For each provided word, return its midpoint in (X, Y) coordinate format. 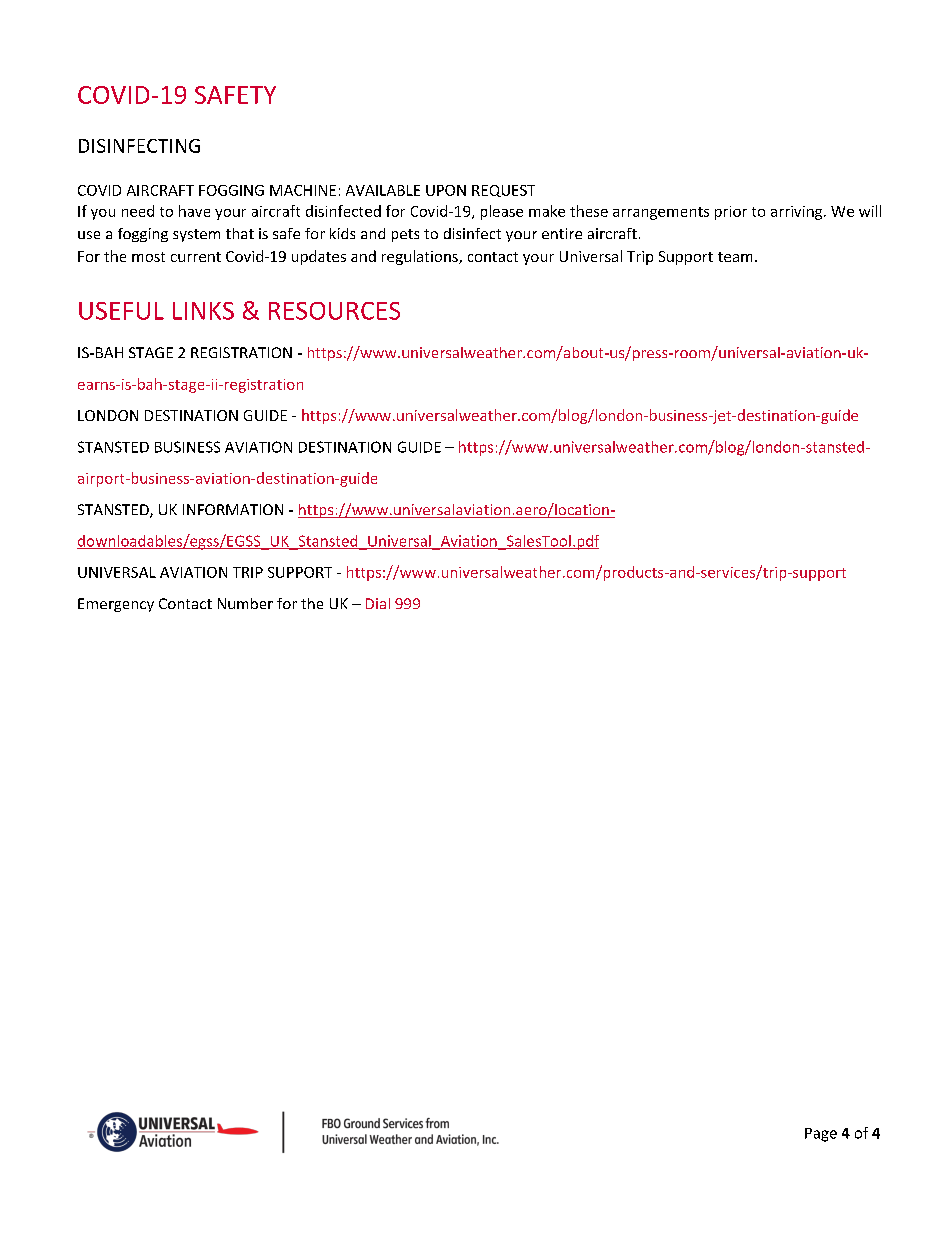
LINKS (203, 311)
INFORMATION (233, 509)
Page (821, 1135)
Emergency (116, 605)
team (735, 257)
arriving (798, 213)
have (194, 211)
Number (245, 603)
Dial (378, 603)
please (502, 212)
